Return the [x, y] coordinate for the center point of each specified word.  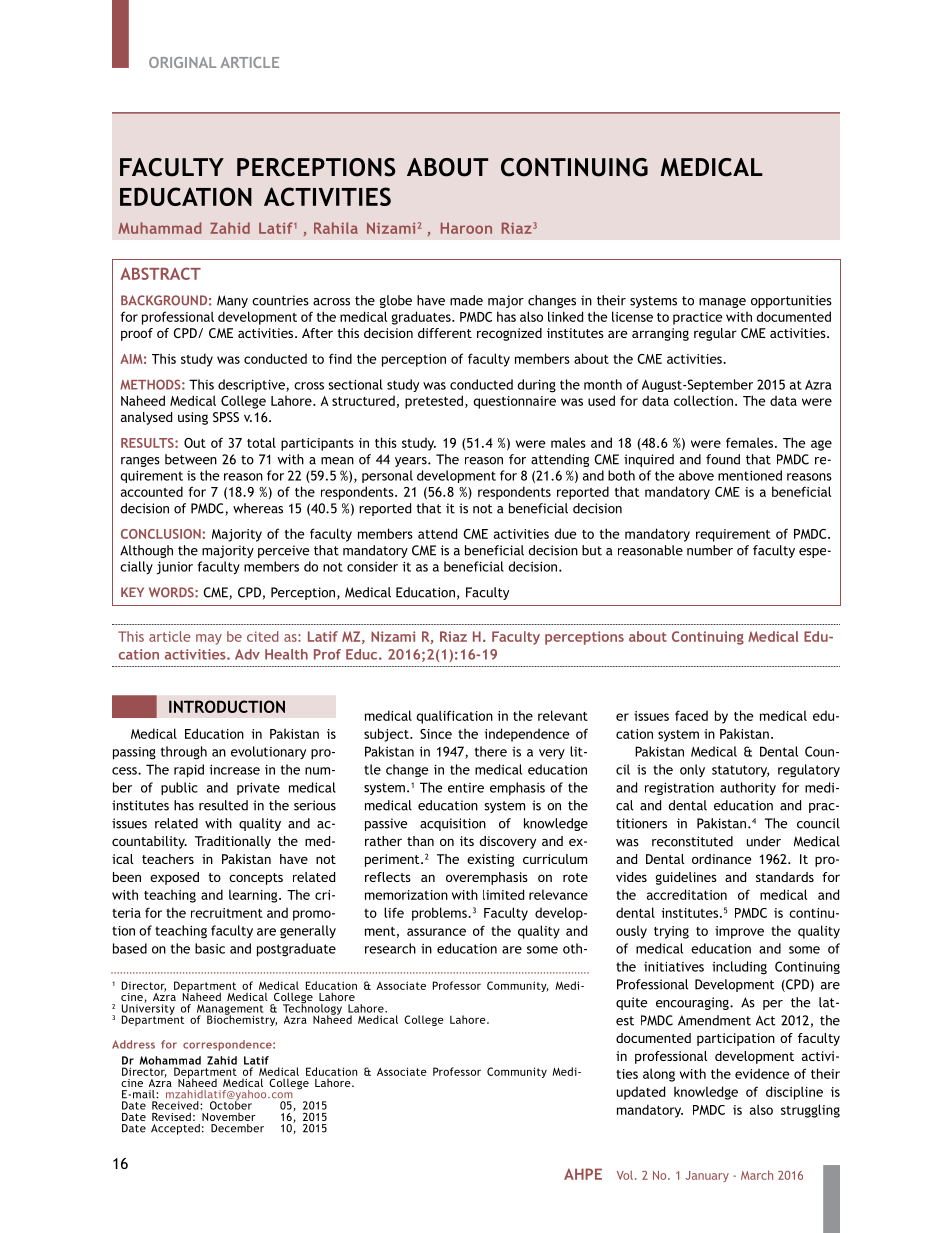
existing [490, 860]
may [209, 639]
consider [372, 566]
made [466, 300]
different [445, 333]
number [710, 550]
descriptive [252, 385]
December [237, 1128]
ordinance [721, 859]
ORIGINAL [182, 62]
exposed [174, 878]
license [632, 316]
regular [715, 334]
